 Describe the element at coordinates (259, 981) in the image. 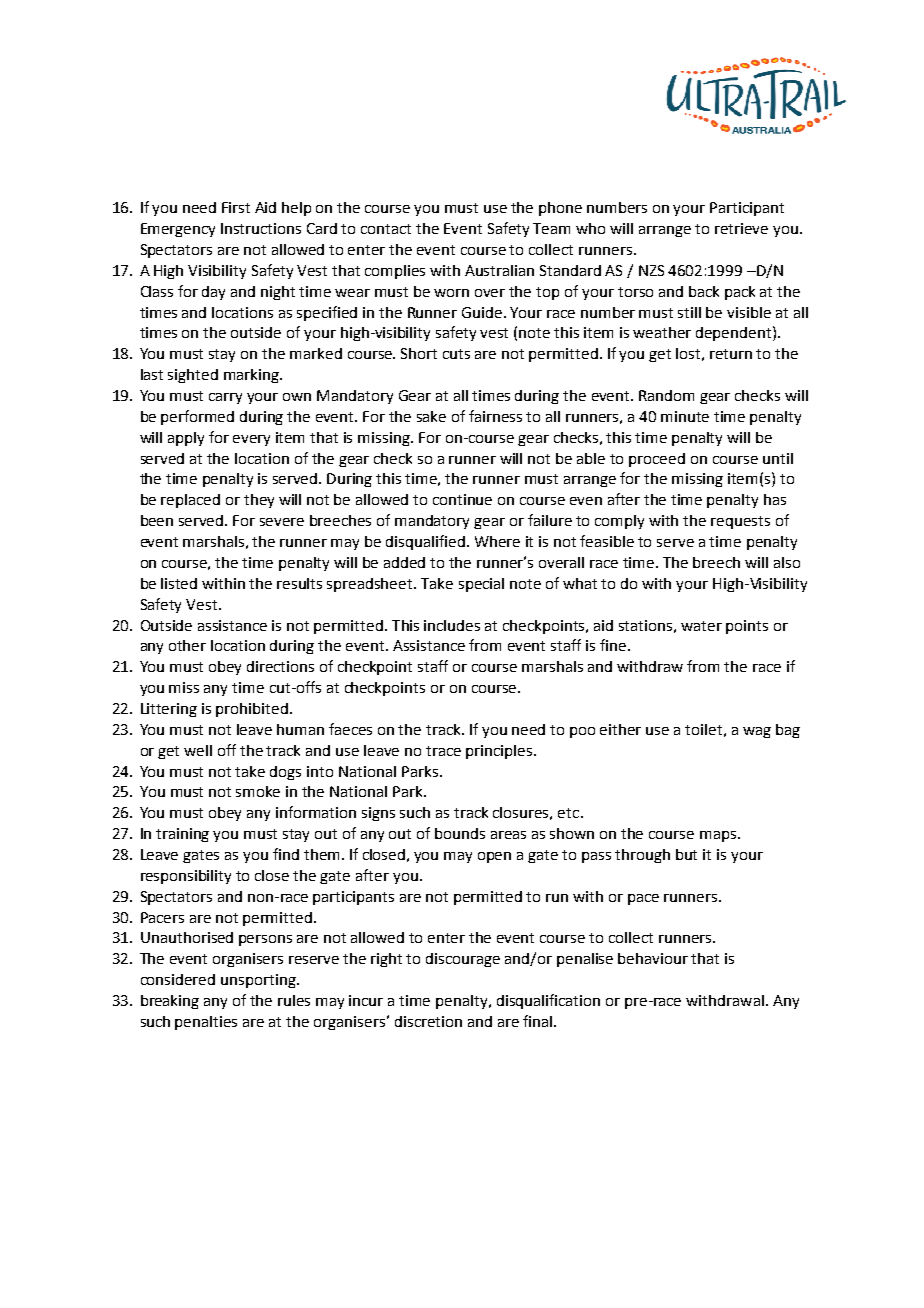

I see `unsporting` at that location.
